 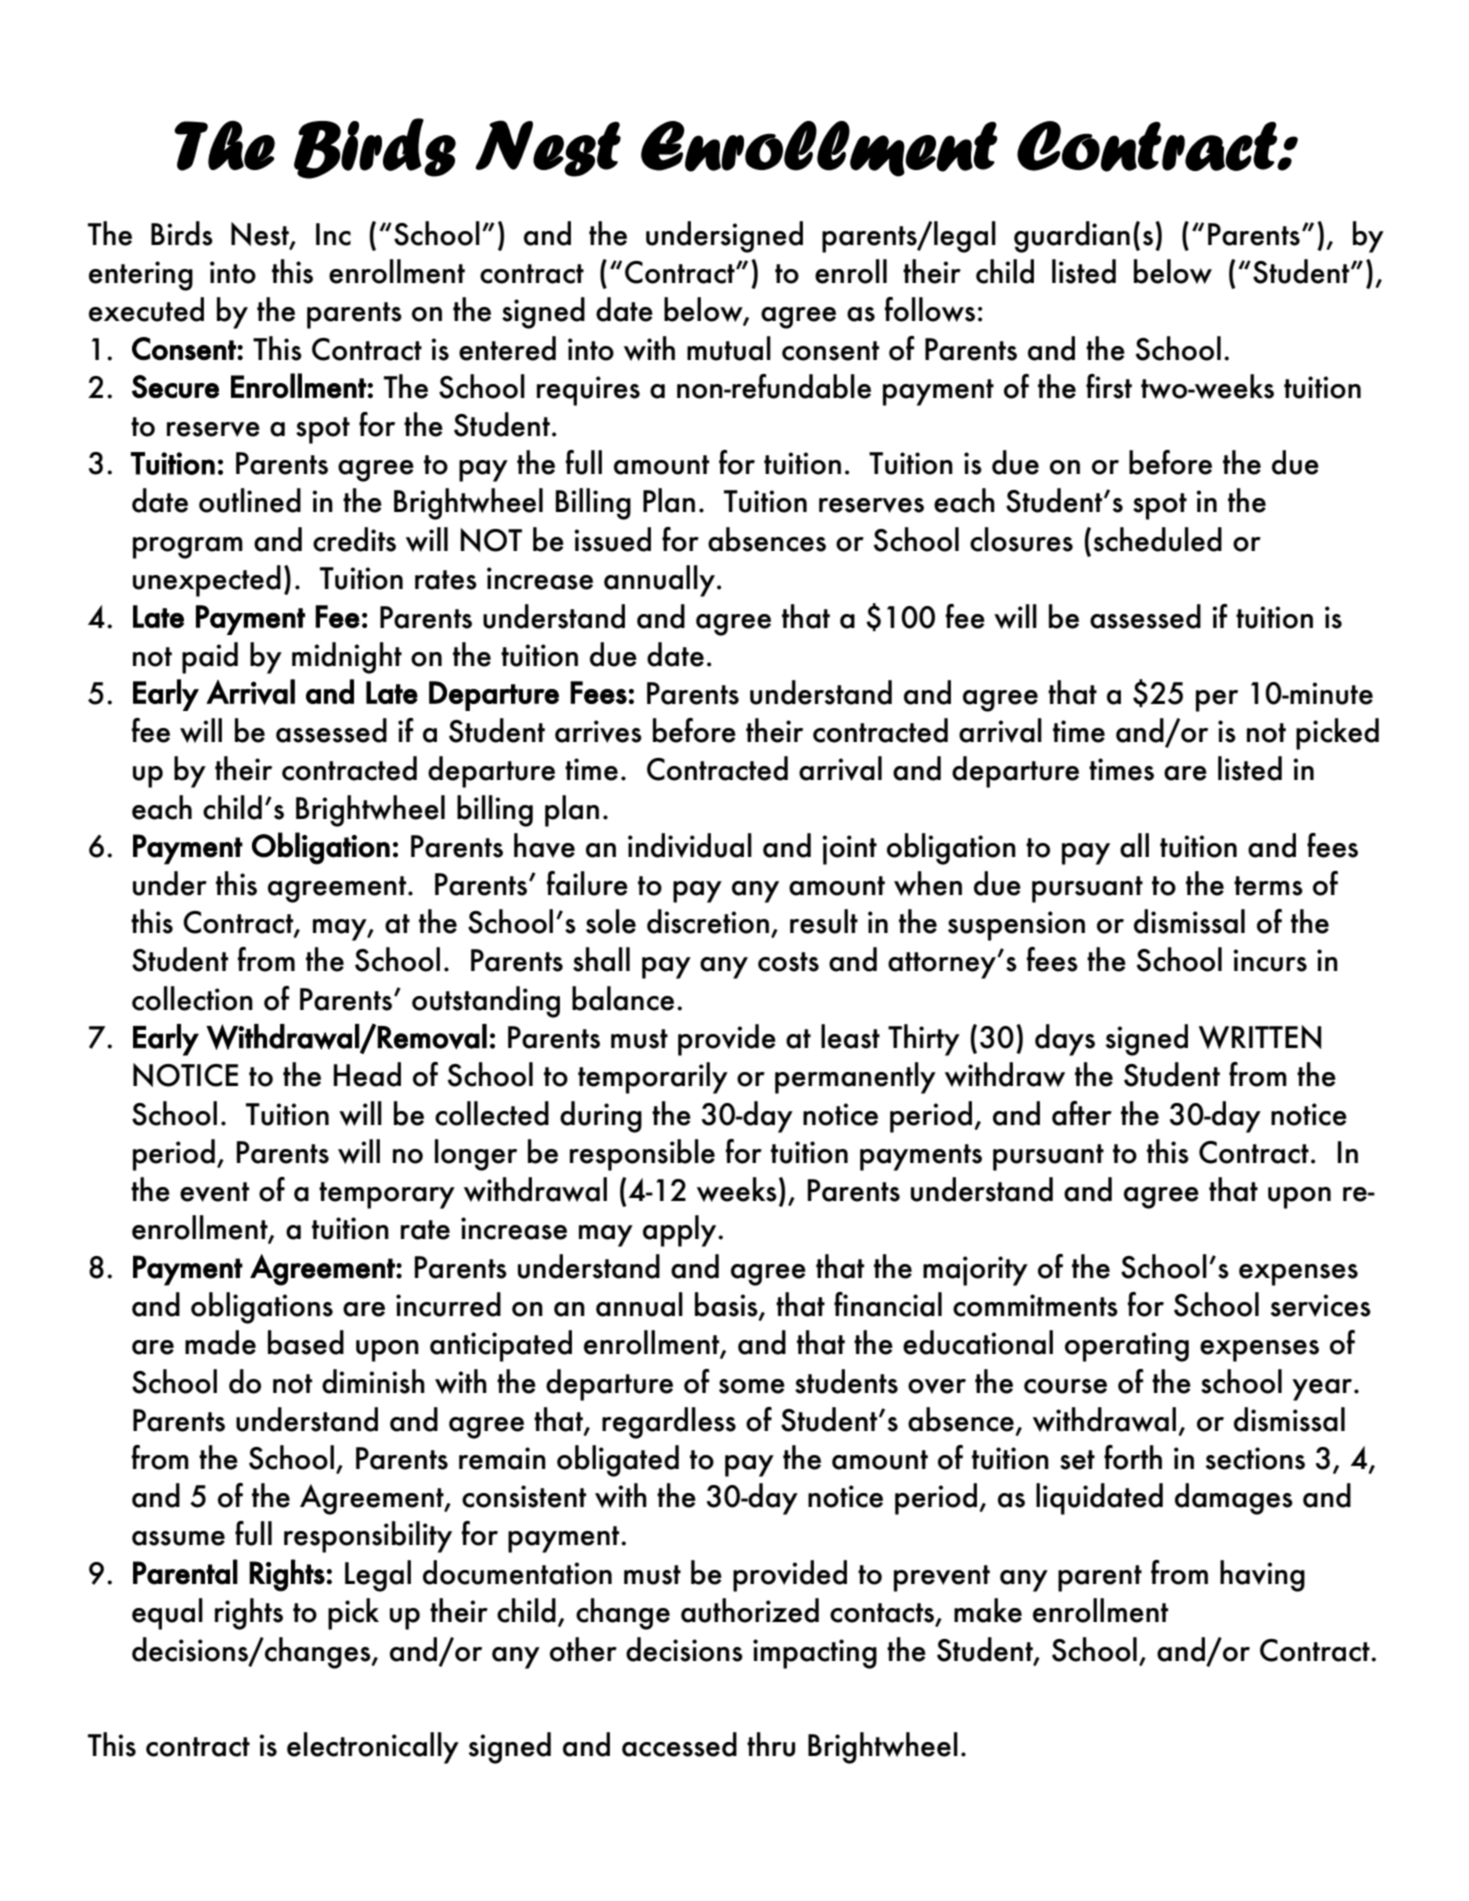 What do you see at coordinates (598, 731) in the screenshot?
I see `arrives` at bounding box center [598, 731].
